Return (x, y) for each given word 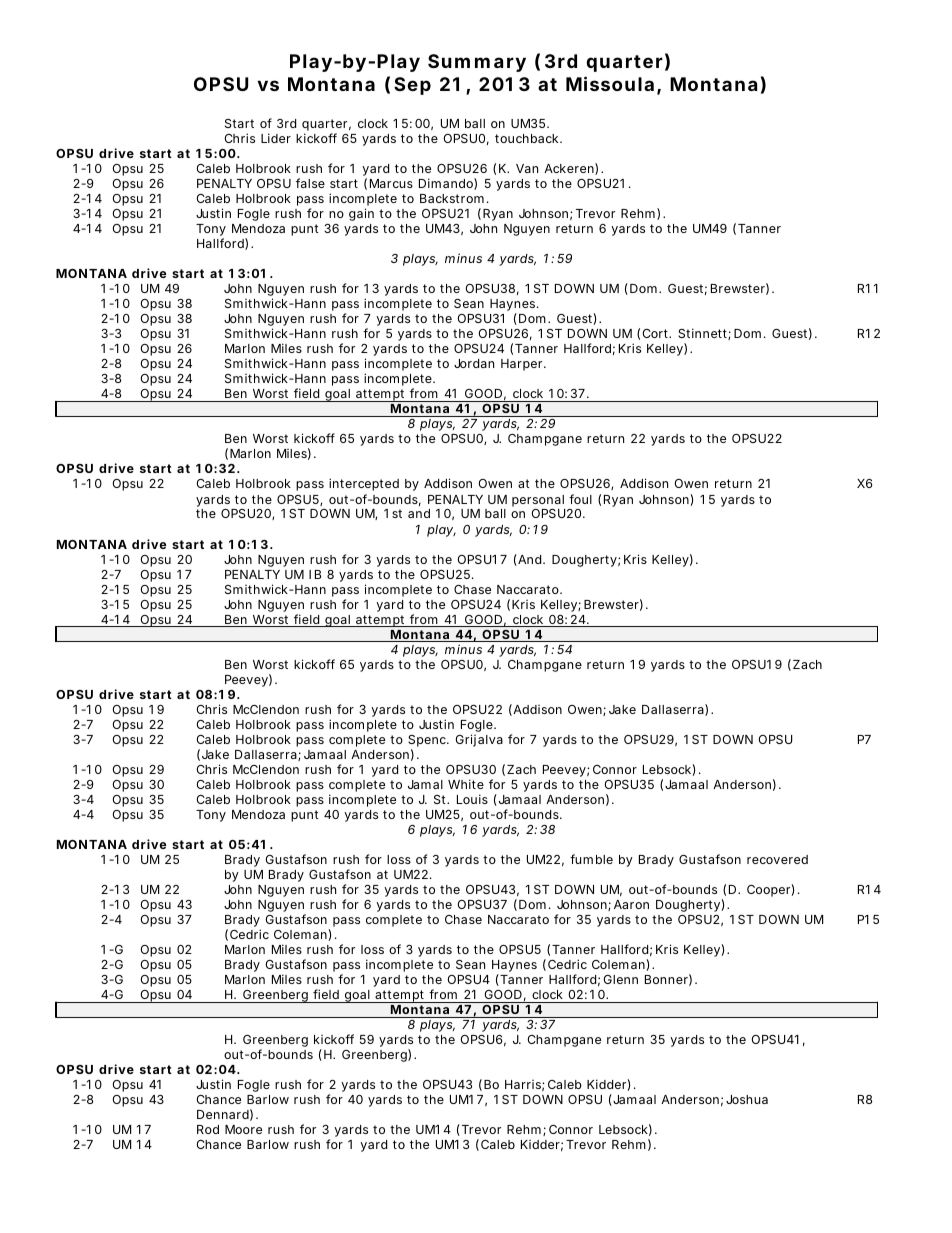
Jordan (474, 363)
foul (580, 499)
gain (361, 214)
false (310, 183)
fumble (591, 859)
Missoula (610, 83)
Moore (243, 1129)
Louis (472, 799)
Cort (656, 333)
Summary (477, 63)
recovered (777, 859)
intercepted (364, 484)
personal (538, 501)
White (466, 784)
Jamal (425, 784)
